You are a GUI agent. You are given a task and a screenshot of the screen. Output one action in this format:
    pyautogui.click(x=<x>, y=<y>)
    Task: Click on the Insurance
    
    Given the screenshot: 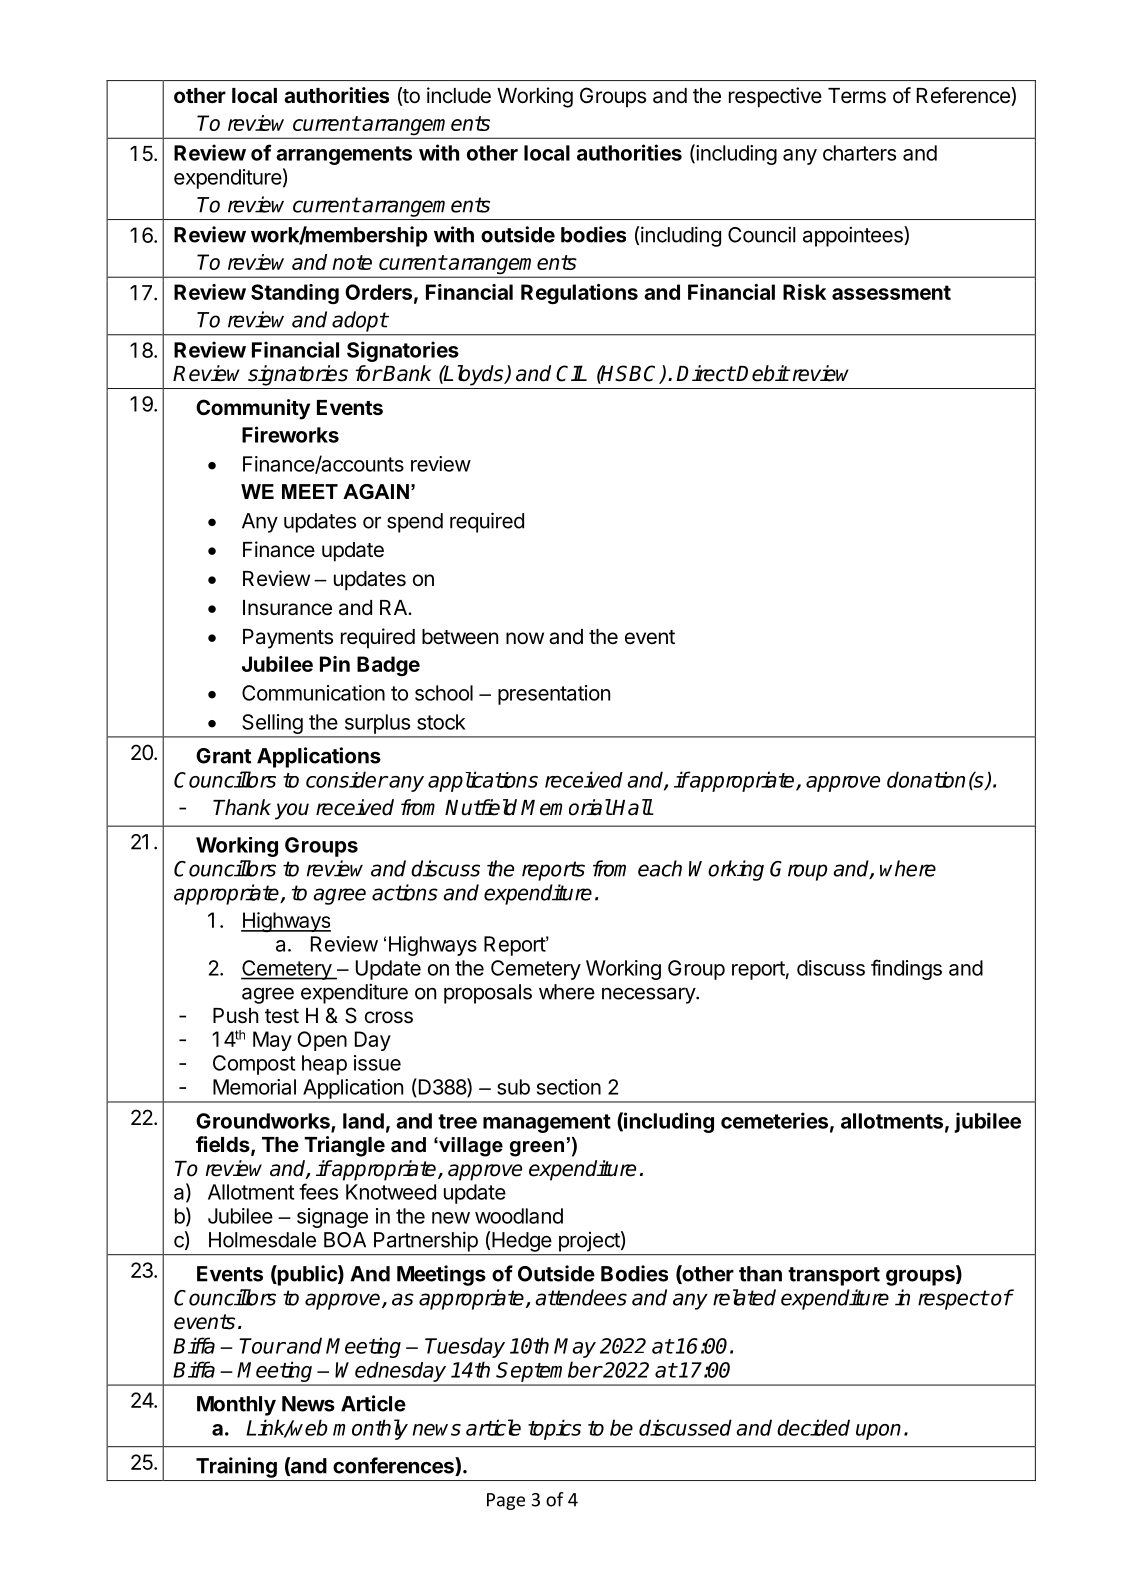 What is the action you would take?
    pyautogui.click(x=287, y=608)
